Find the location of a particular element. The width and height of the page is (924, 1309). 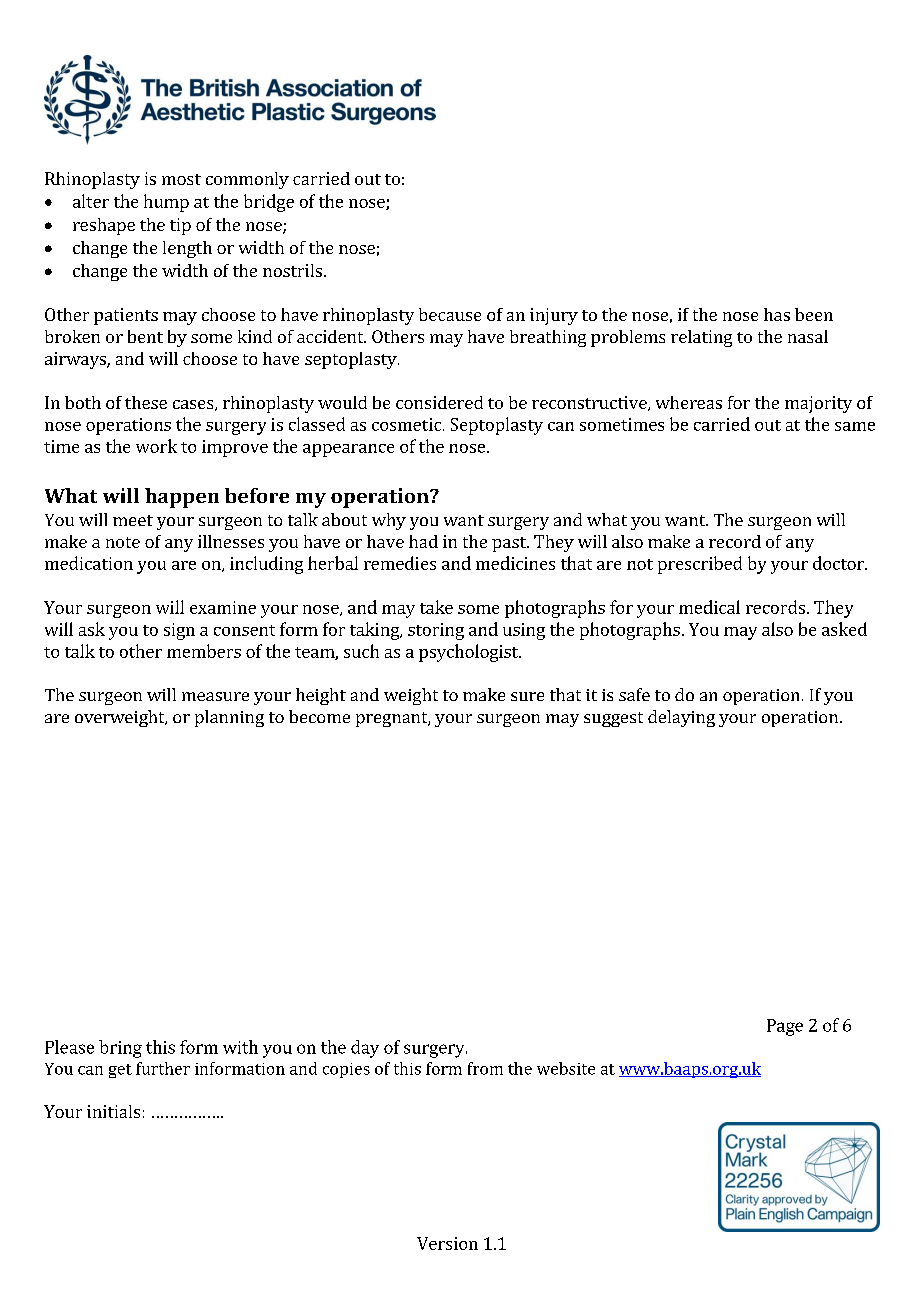

hump is located at coordinates (166, 203).
